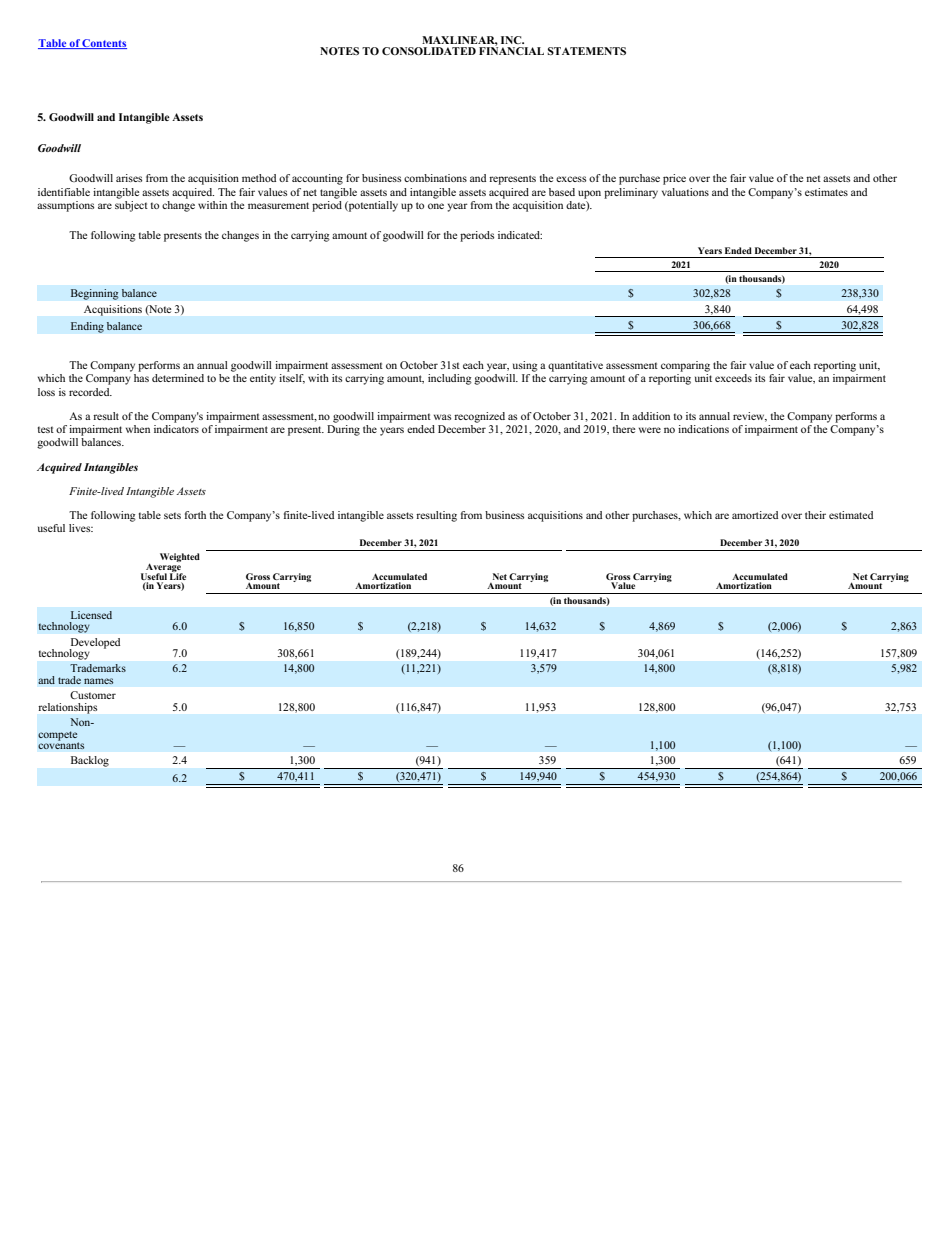  What do you see at coordinates (511, 50) in the screenshot?
I see `FINANCIAL` at bounding box center [511, 50].
